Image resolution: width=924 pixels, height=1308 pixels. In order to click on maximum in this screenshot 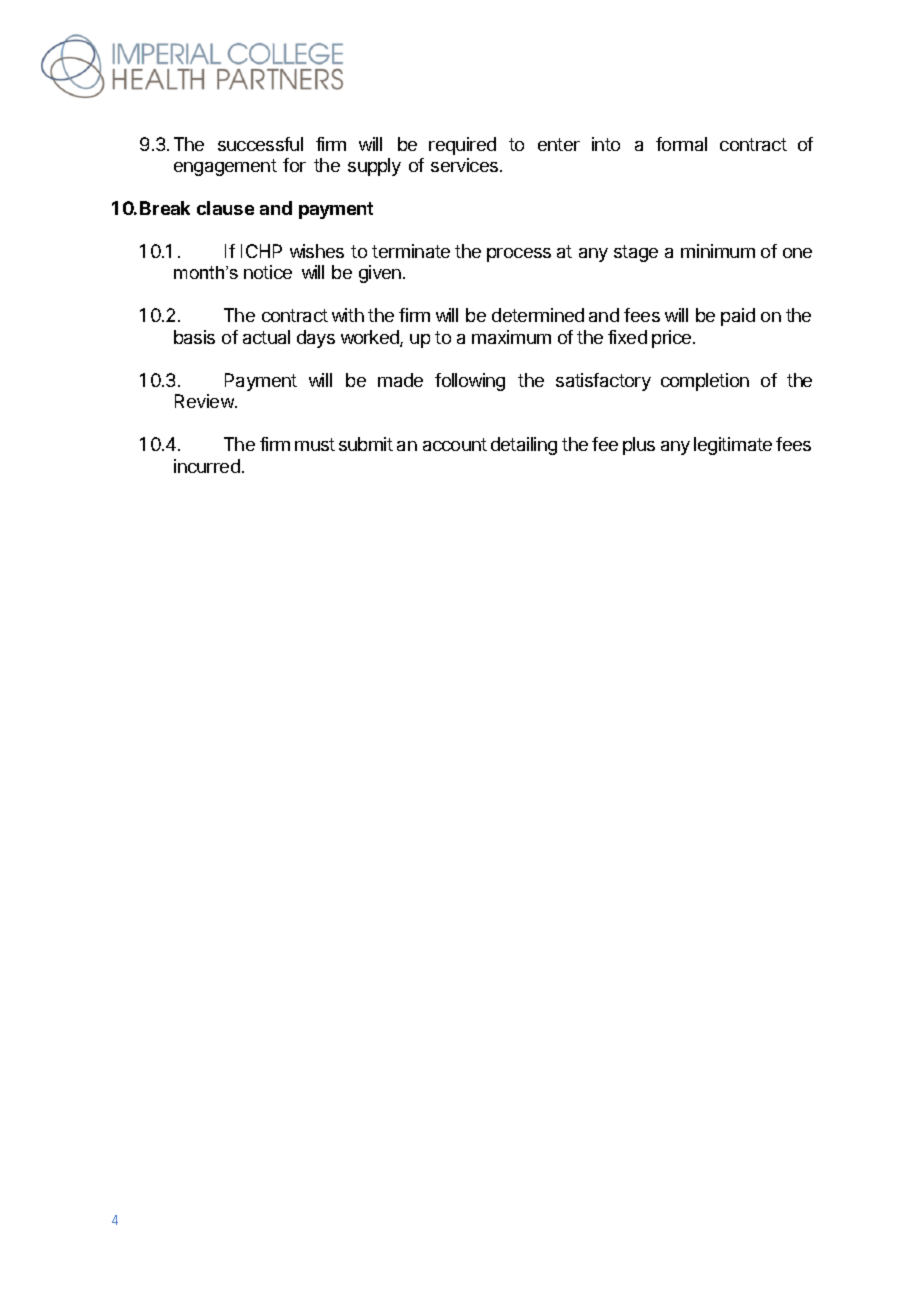, I will do `click(511, 337)`.
